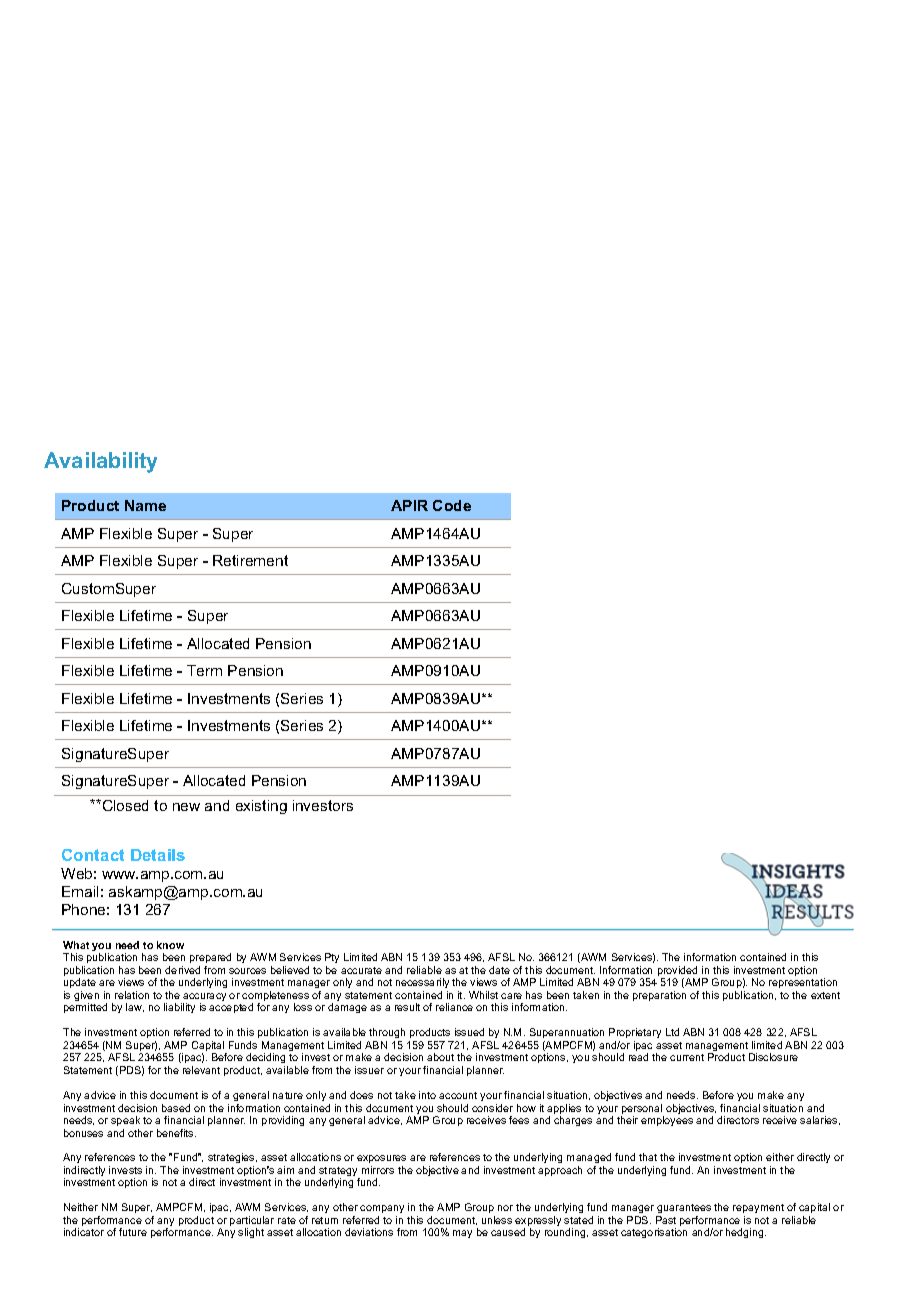  What do you see at coordinates (462, 1234) in the page?
I see `may` at bounding box center [462, 1234].
